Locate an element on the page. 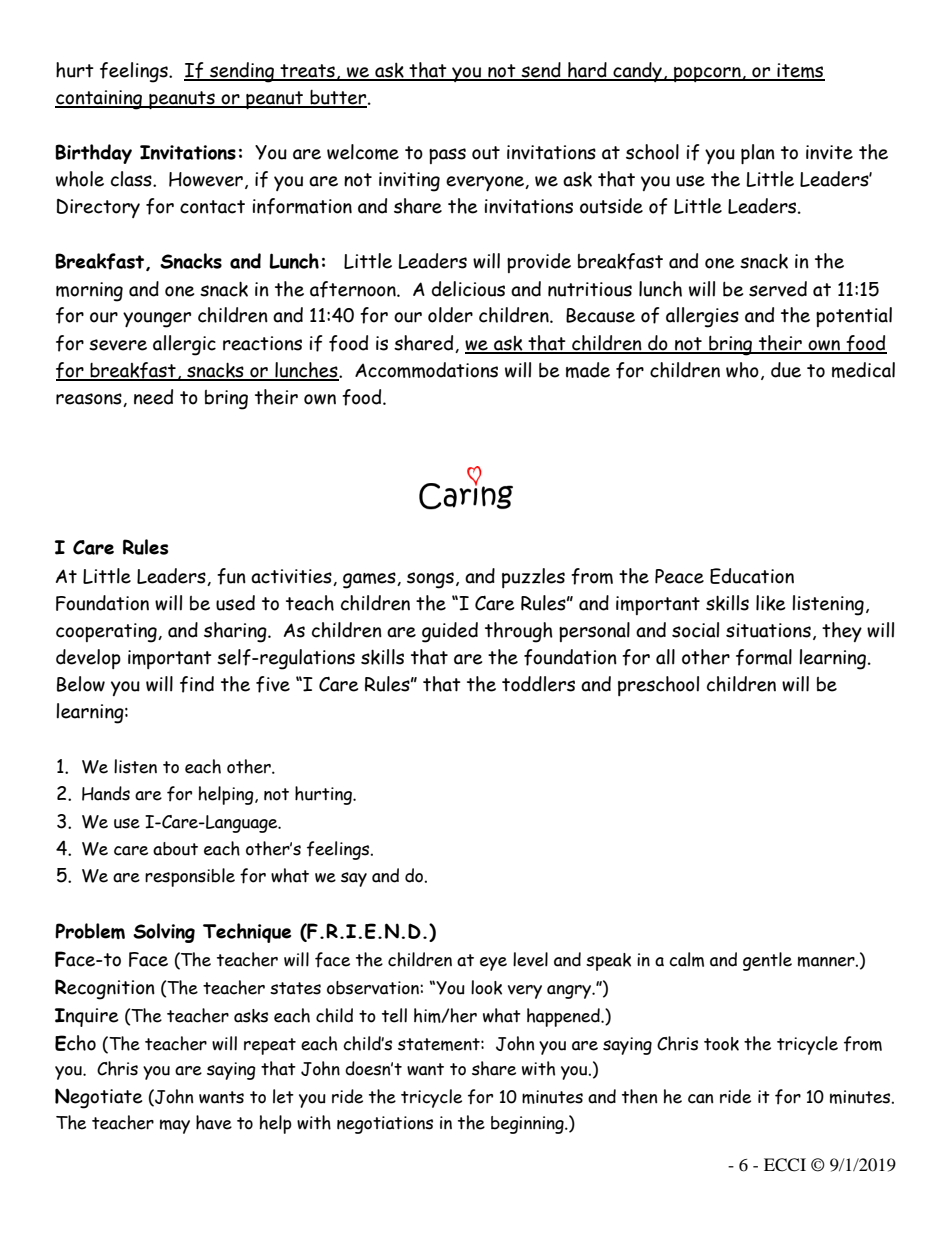 The image size is (952, 1233). songs is located at coordinates (430, 580).
